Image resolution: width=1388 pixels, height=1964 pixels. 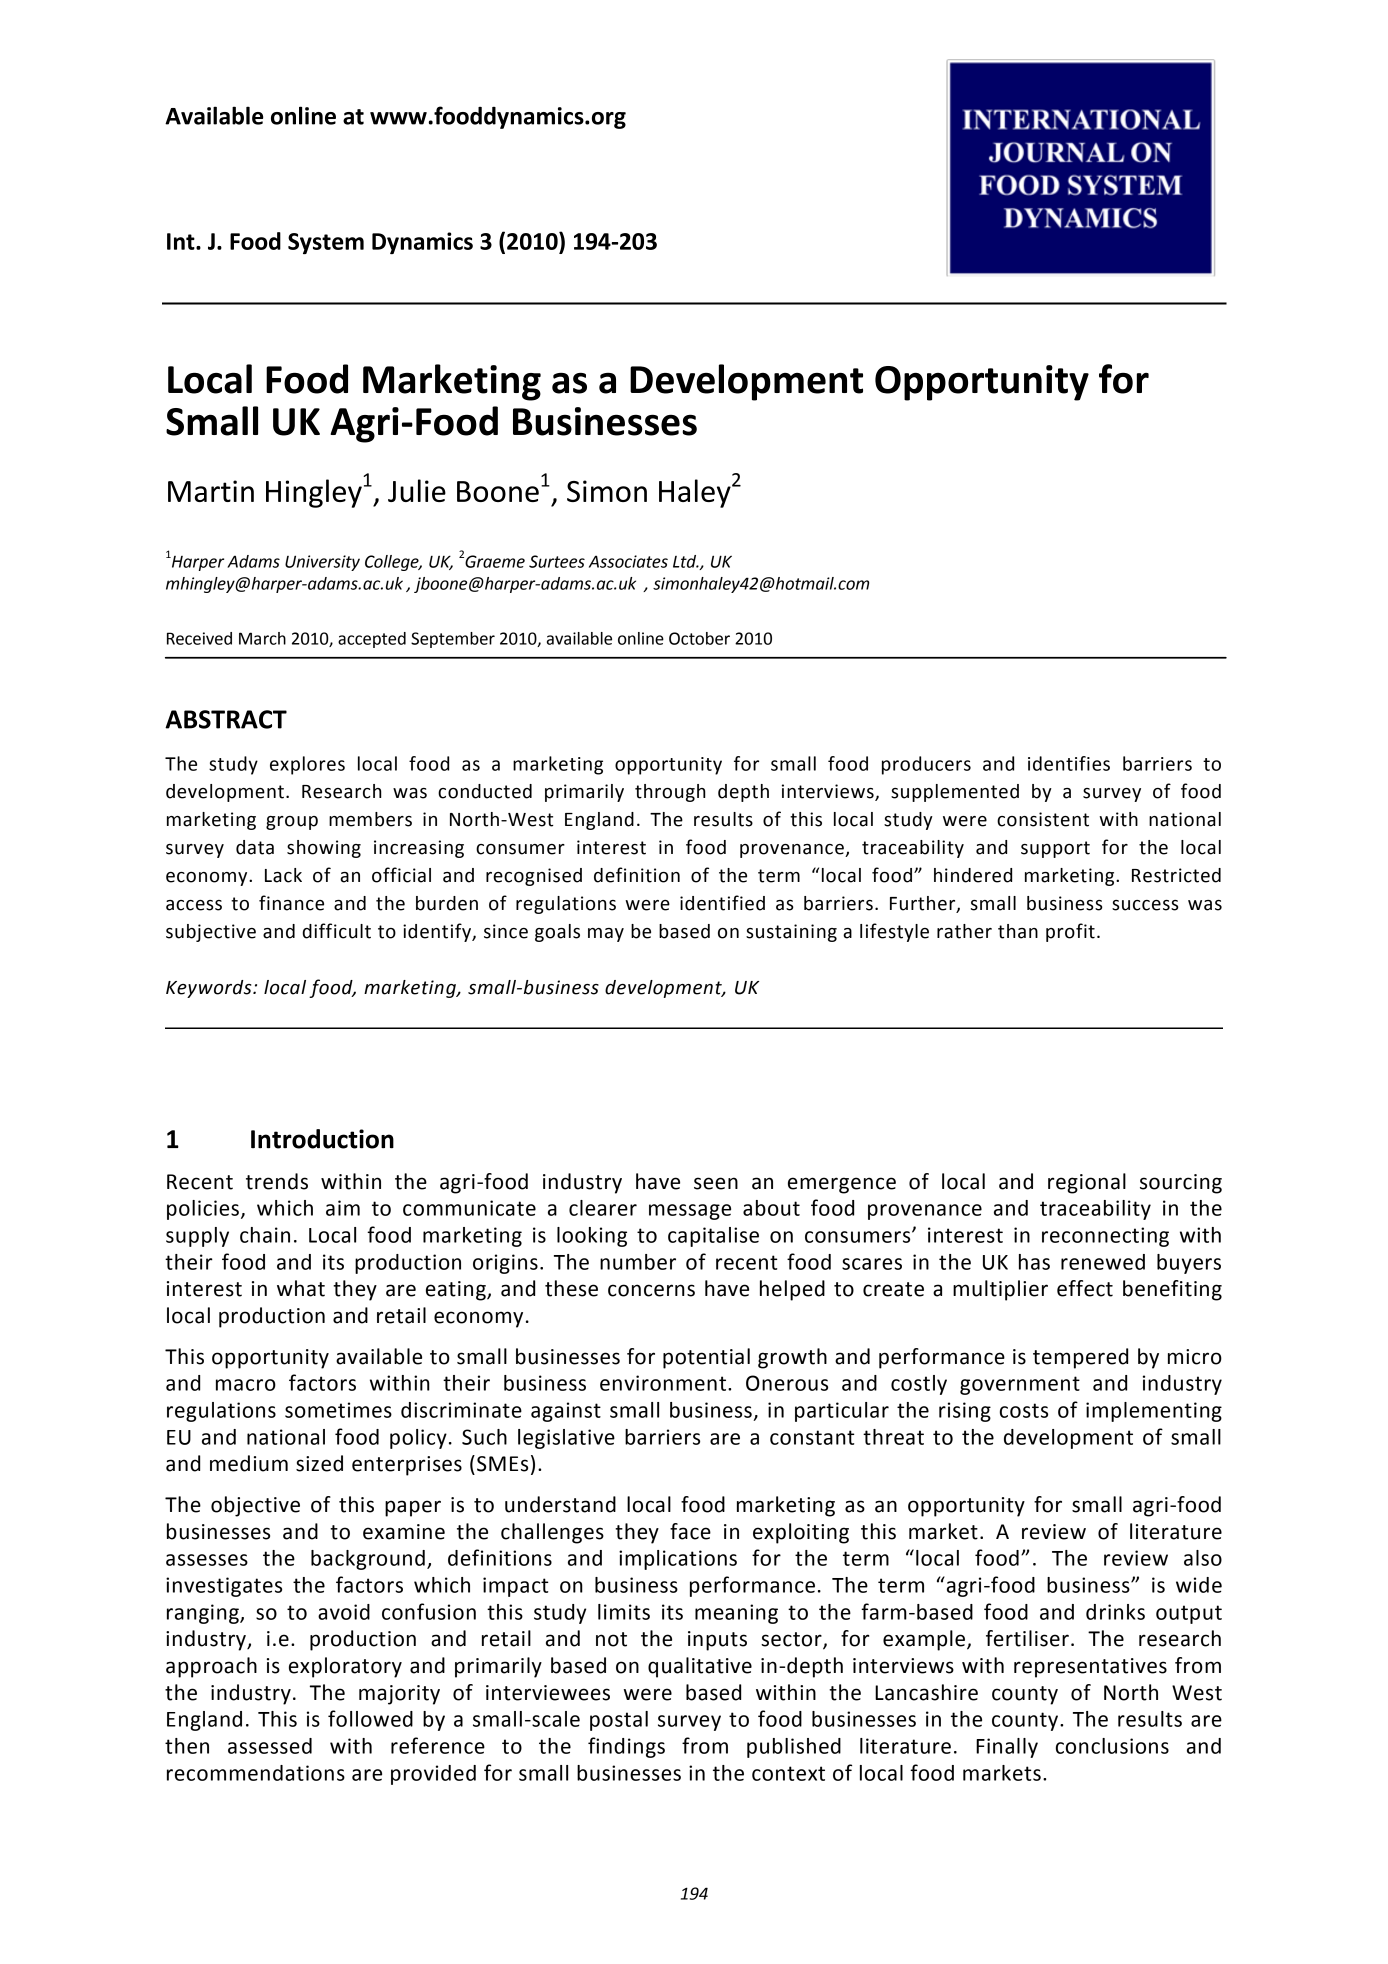 What do you see at coordinates (1080, 1358) in the screenshot?
I see `tempered` at bounding box center [1080, 1358].
